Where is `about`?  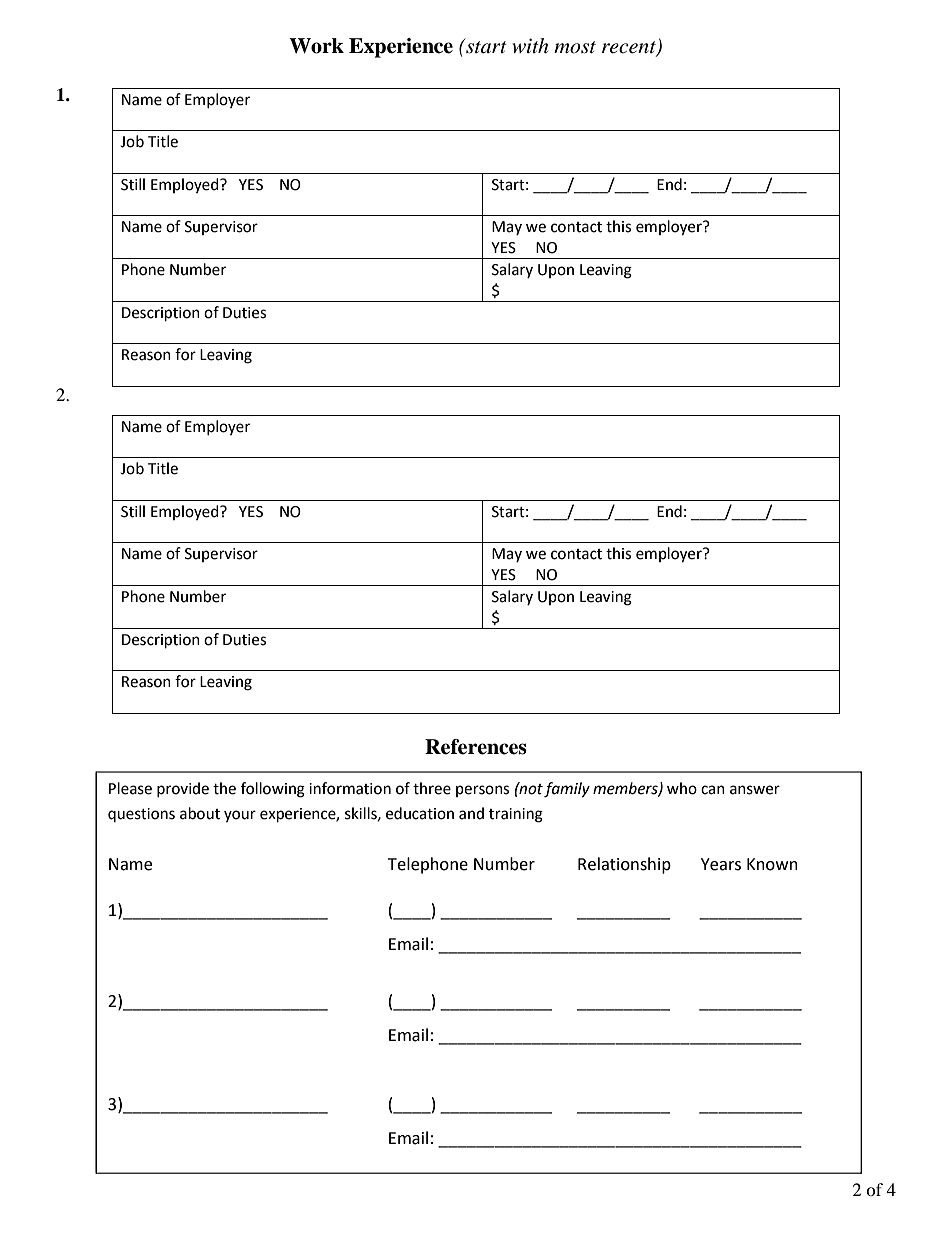
about is located at coordinates (200, 813).
